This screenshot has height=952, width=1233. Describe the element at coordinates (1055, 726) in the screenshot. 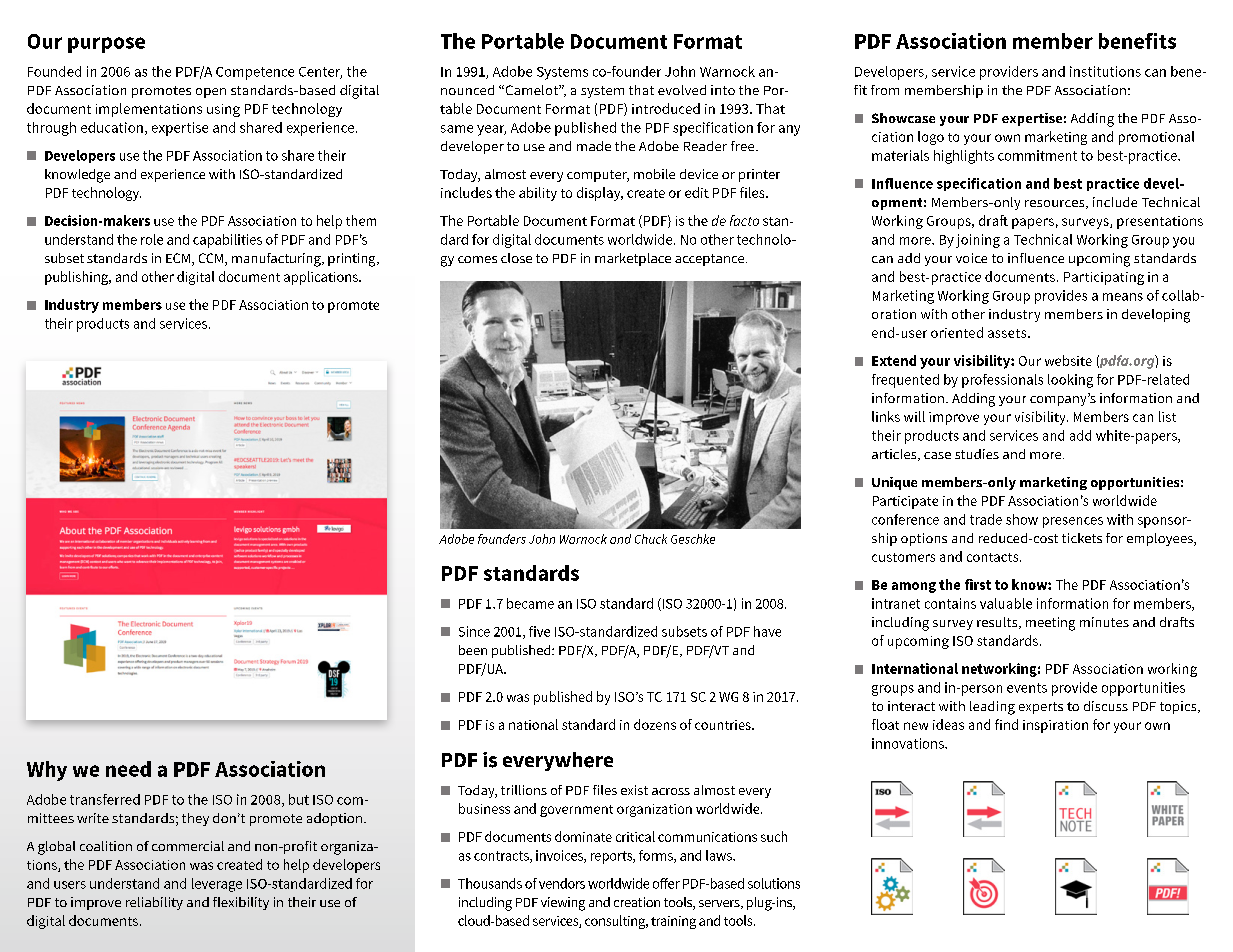

I see `inspiration` at that location.
